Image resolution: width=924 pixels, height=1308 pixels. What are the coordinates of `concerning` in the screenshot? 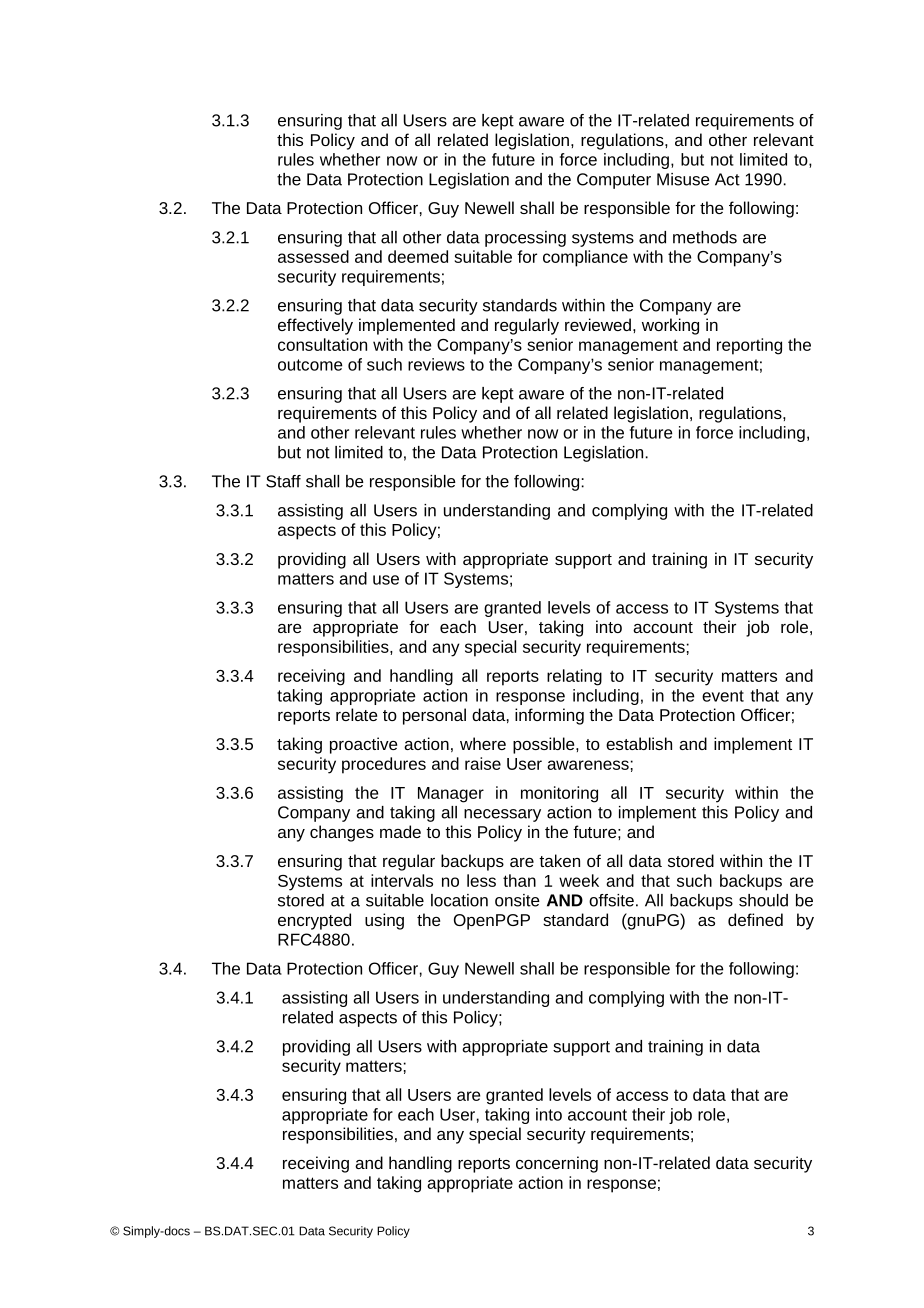 It's located at (557, 1164).
